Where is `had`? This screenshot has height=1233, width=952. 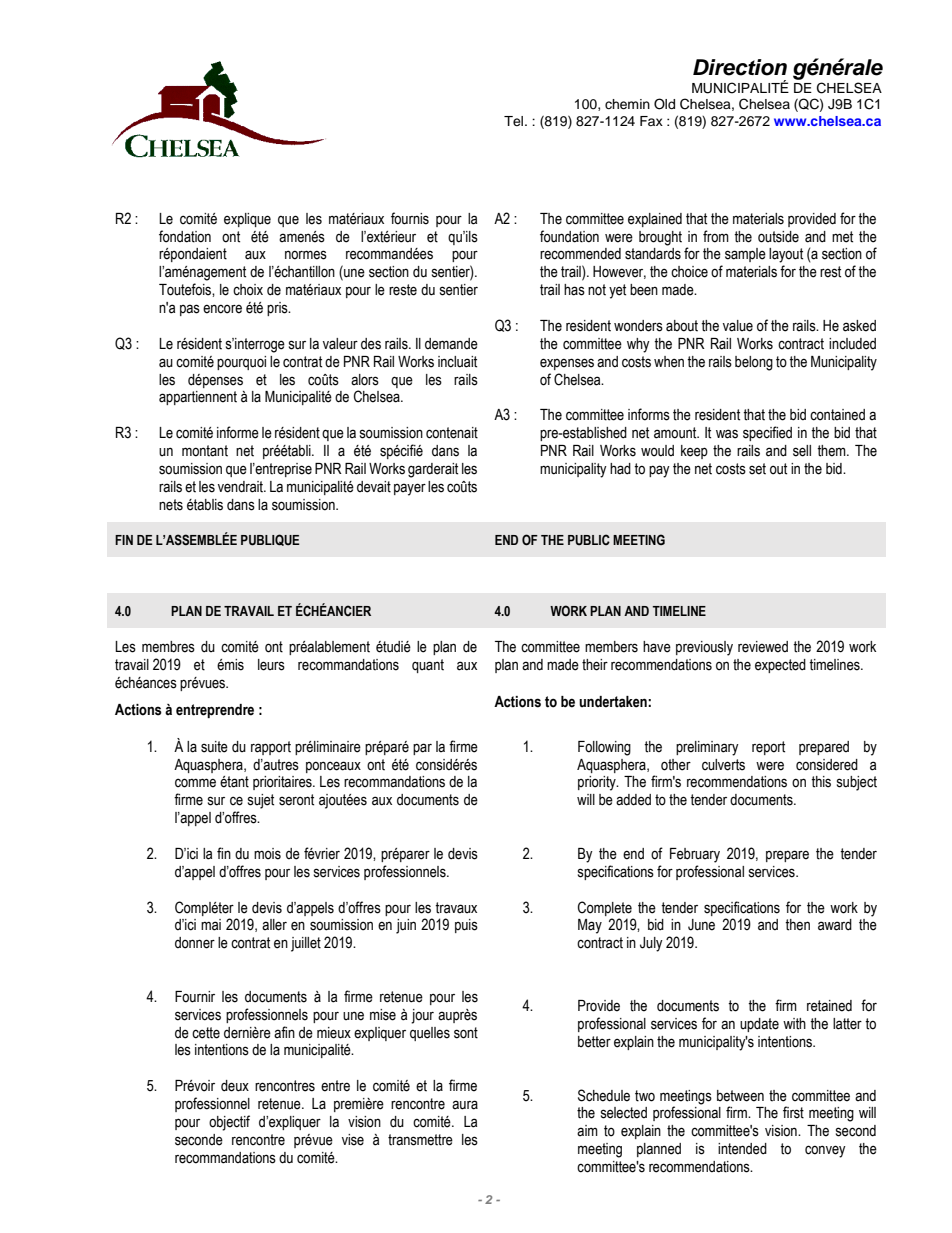 had is located at coordinates (620, 469).
